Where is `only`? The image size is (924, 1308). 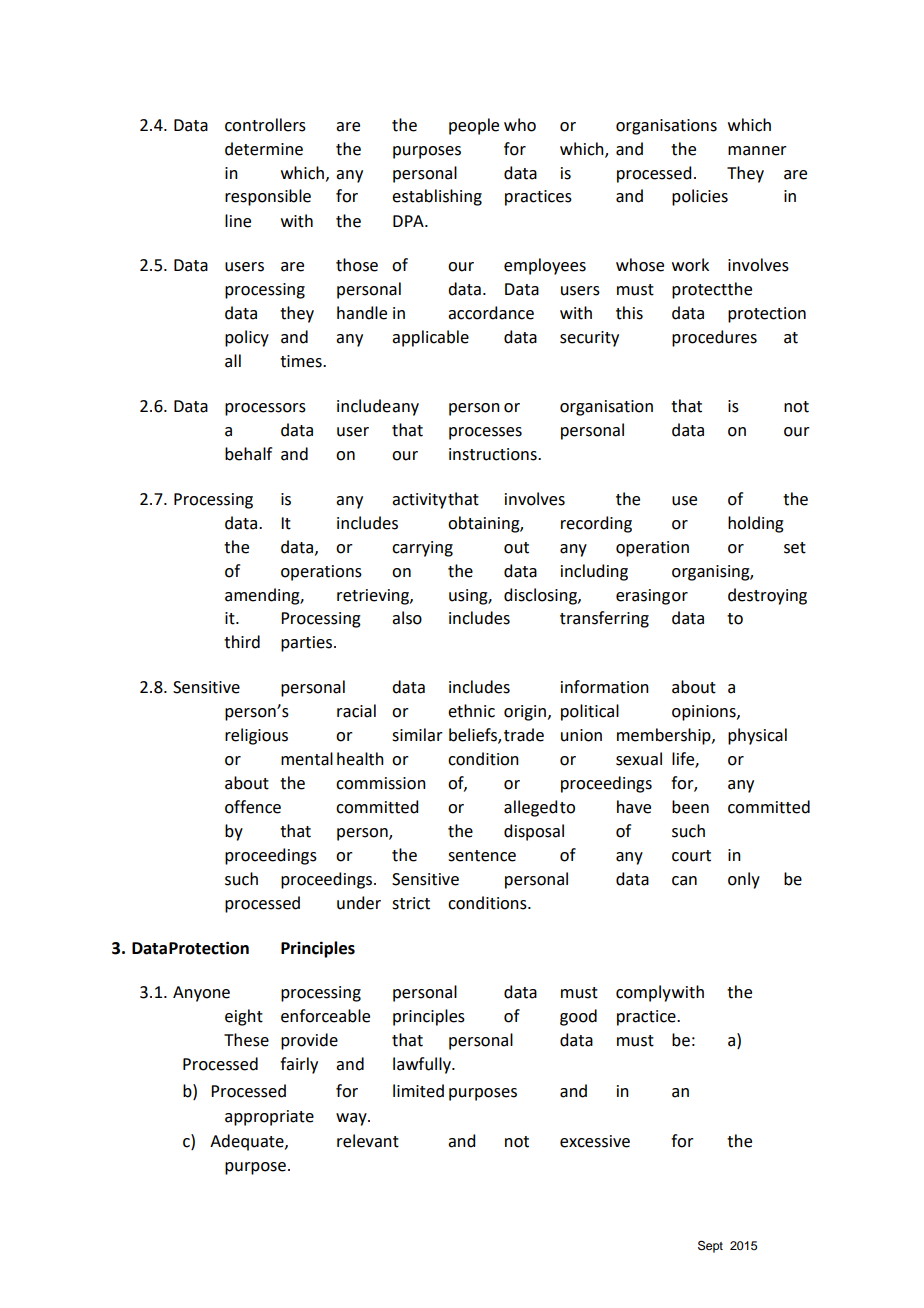 only is located at coordinates (744, 880).
